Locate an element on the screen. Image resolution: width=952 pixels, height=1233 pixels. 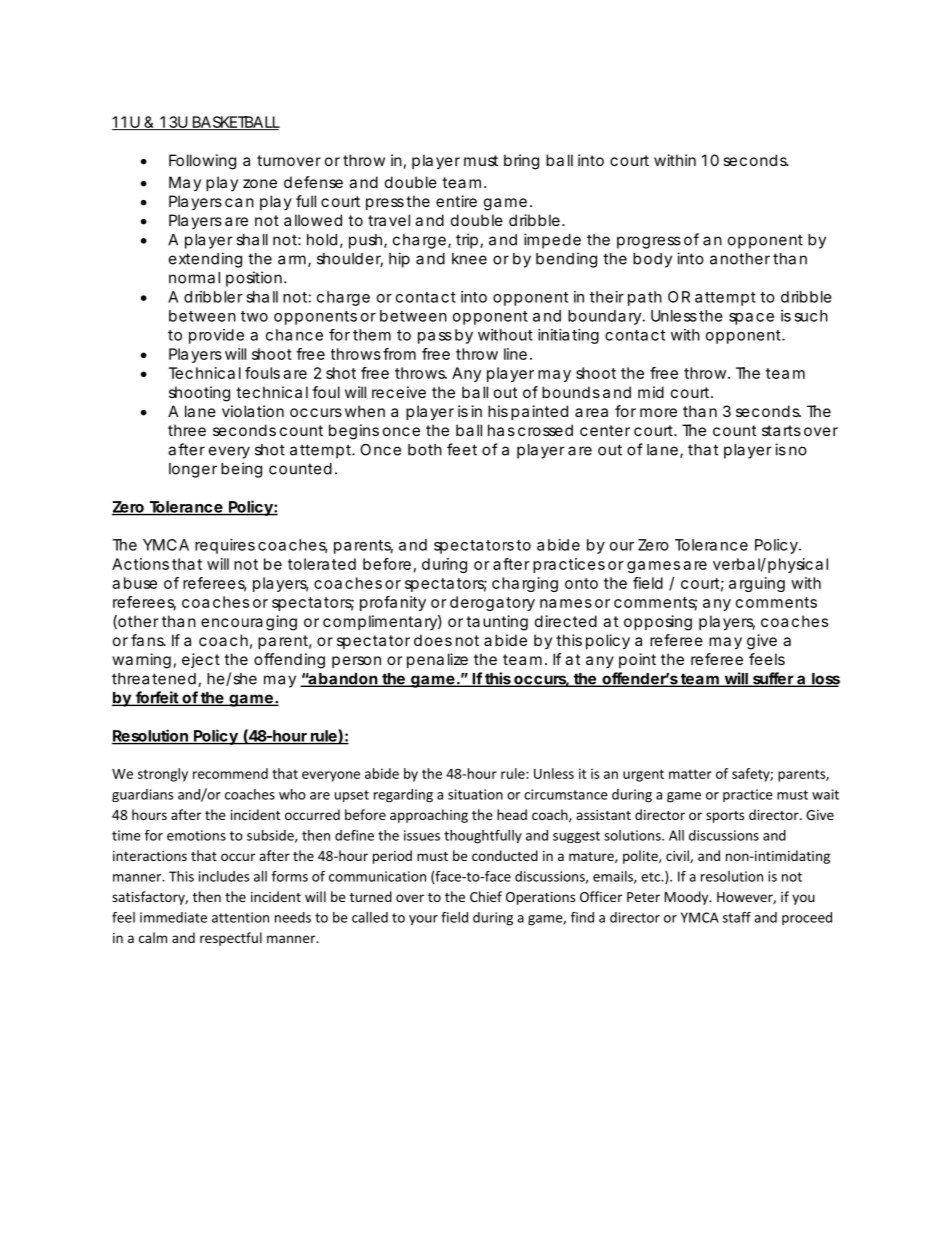
staff is located at coordinates (737, 917).
